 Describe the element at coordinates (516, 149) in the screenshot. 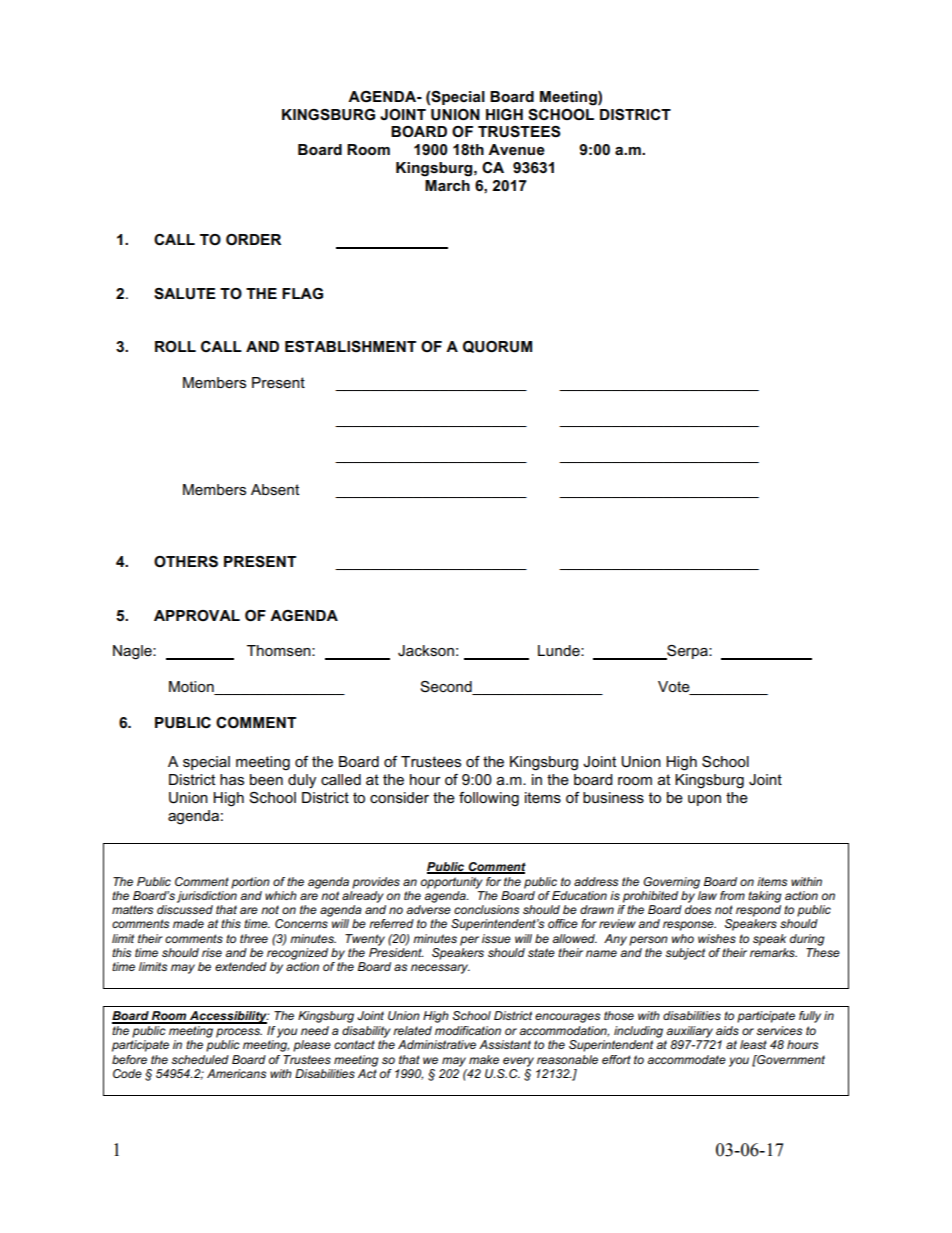

I see `Avenue` at that location.
